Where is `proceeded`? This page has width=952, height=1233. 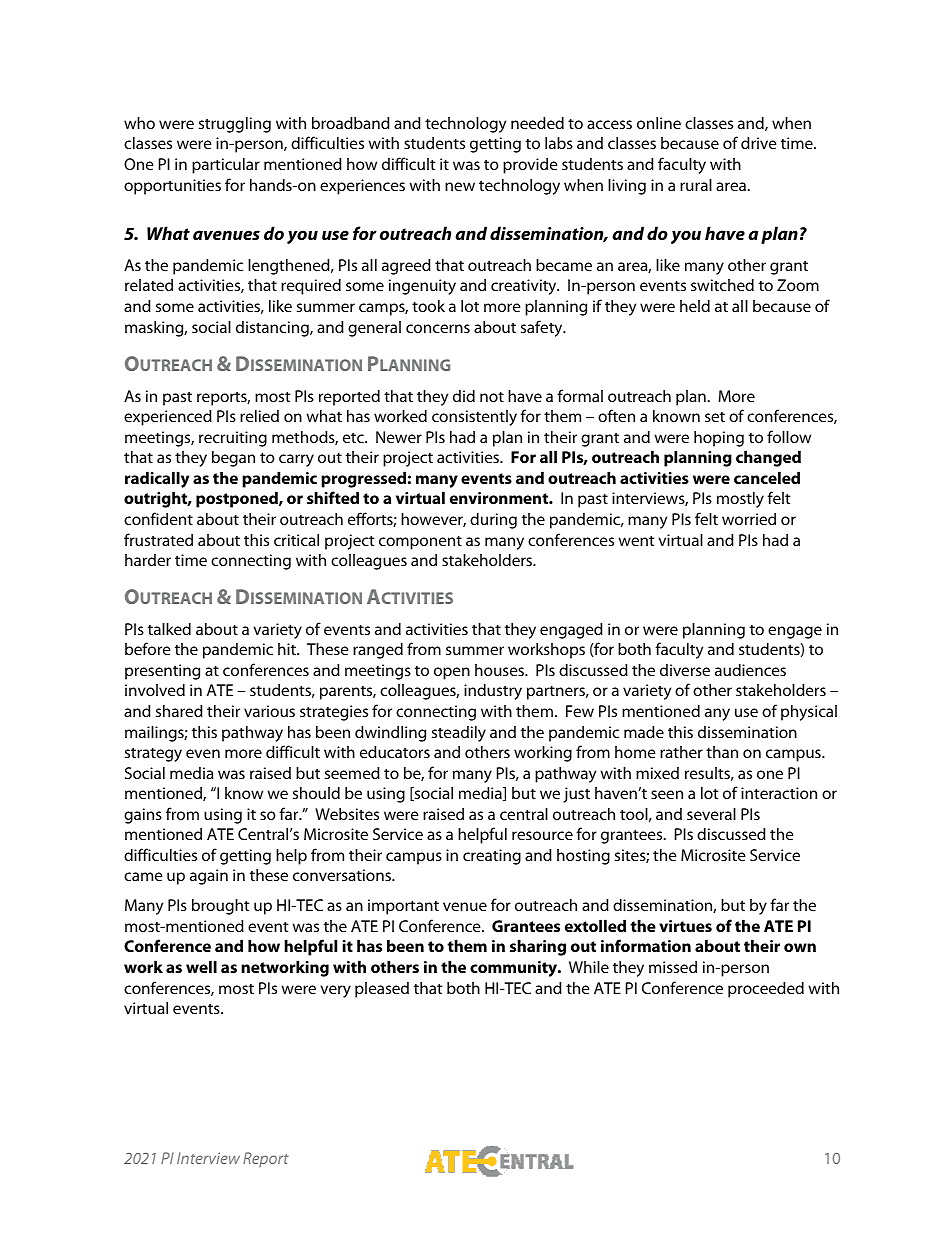
proceeded is located at coordinates (766, 990).
